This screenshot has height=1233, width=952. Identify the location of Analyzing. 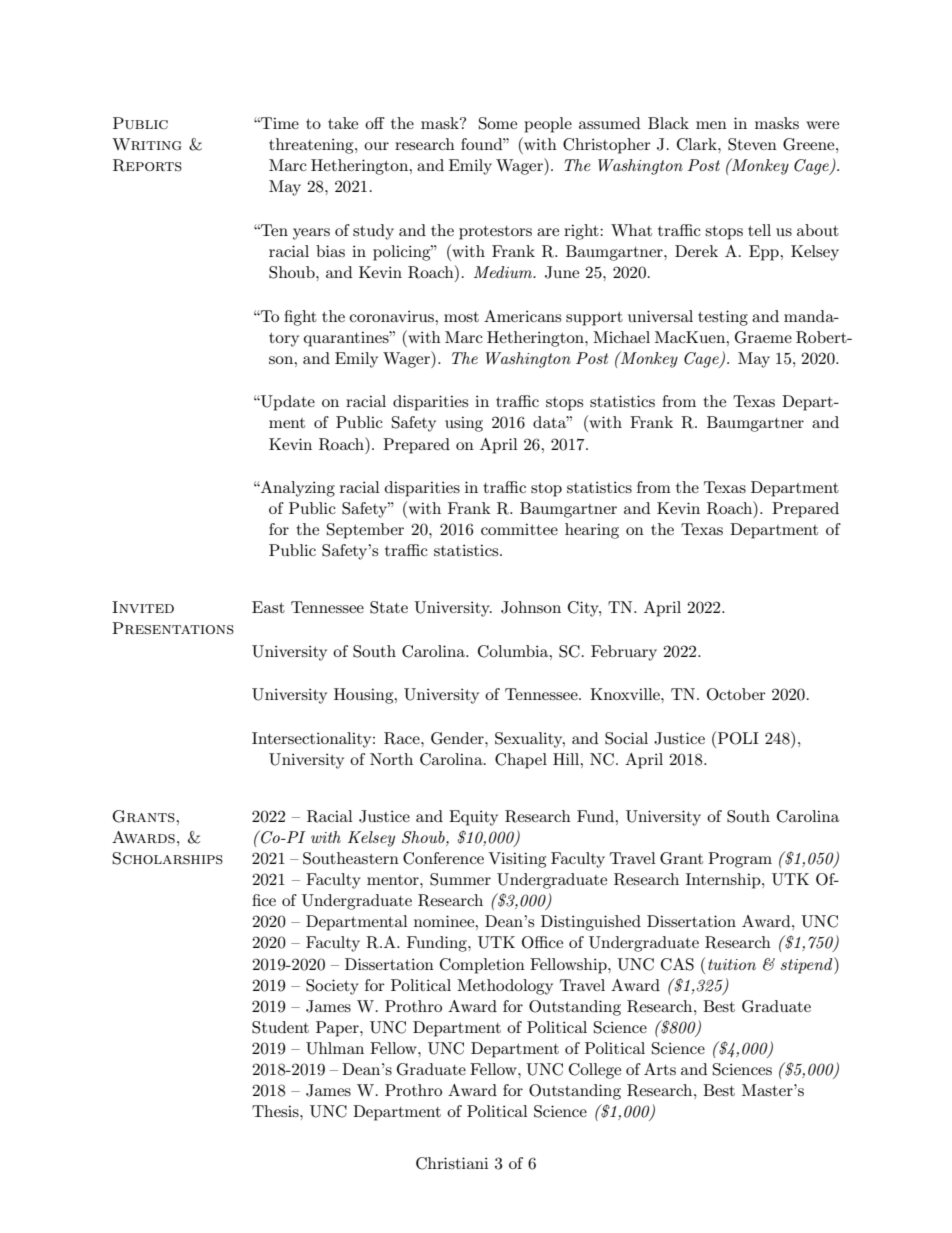
(297, 489).
